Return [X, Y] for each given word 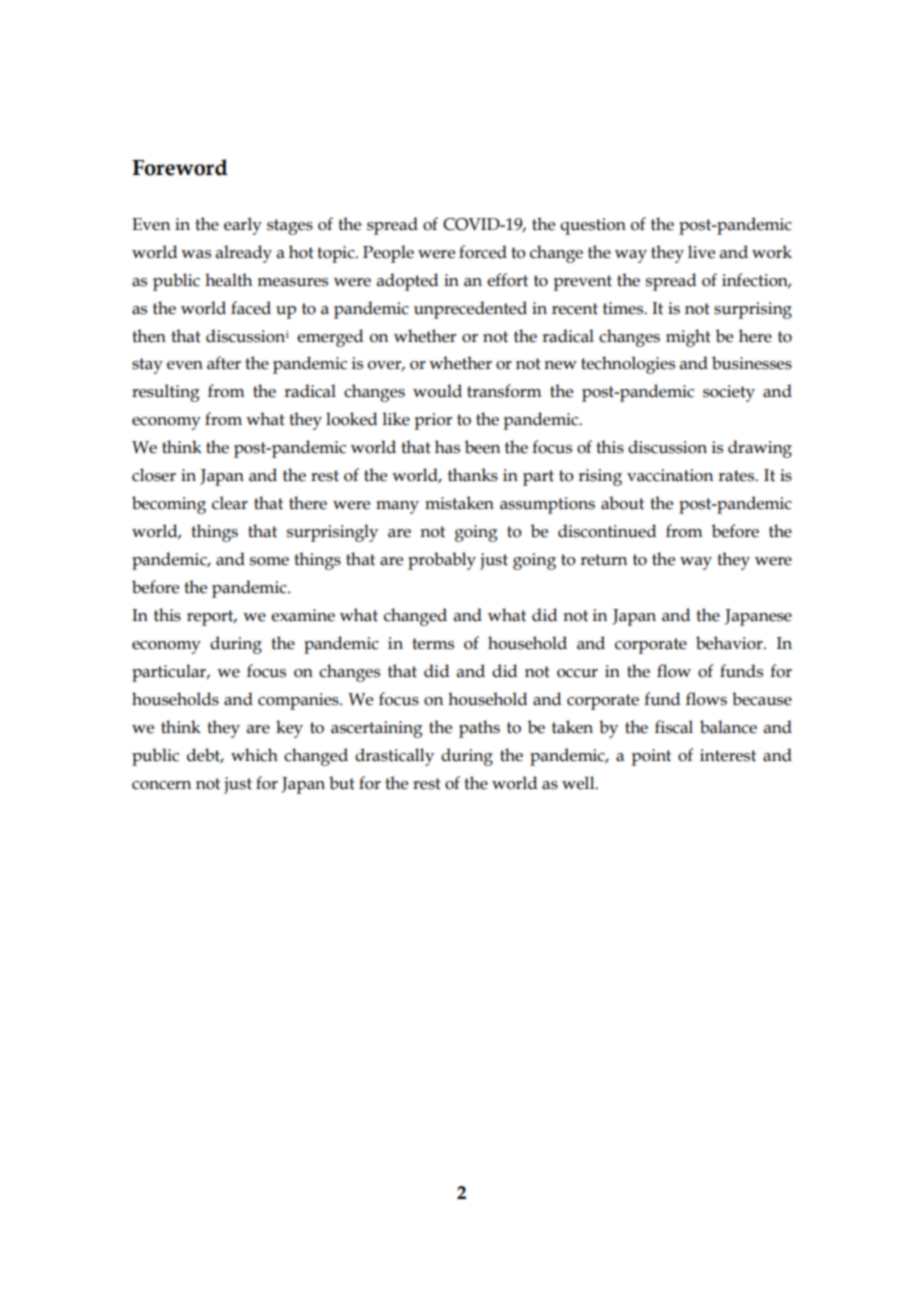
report [211, 618]
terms [433, 644]
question [593, 226]
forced [483, 252]
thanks [473, 475]
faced [251, 308]
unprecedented [470, 310]
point [651, 757]
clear [230, 503]
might [688, 338]
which [254, 755]
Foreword [180, 167]
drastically [394, 757]
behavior [730, 643]
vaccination [670, 475]
